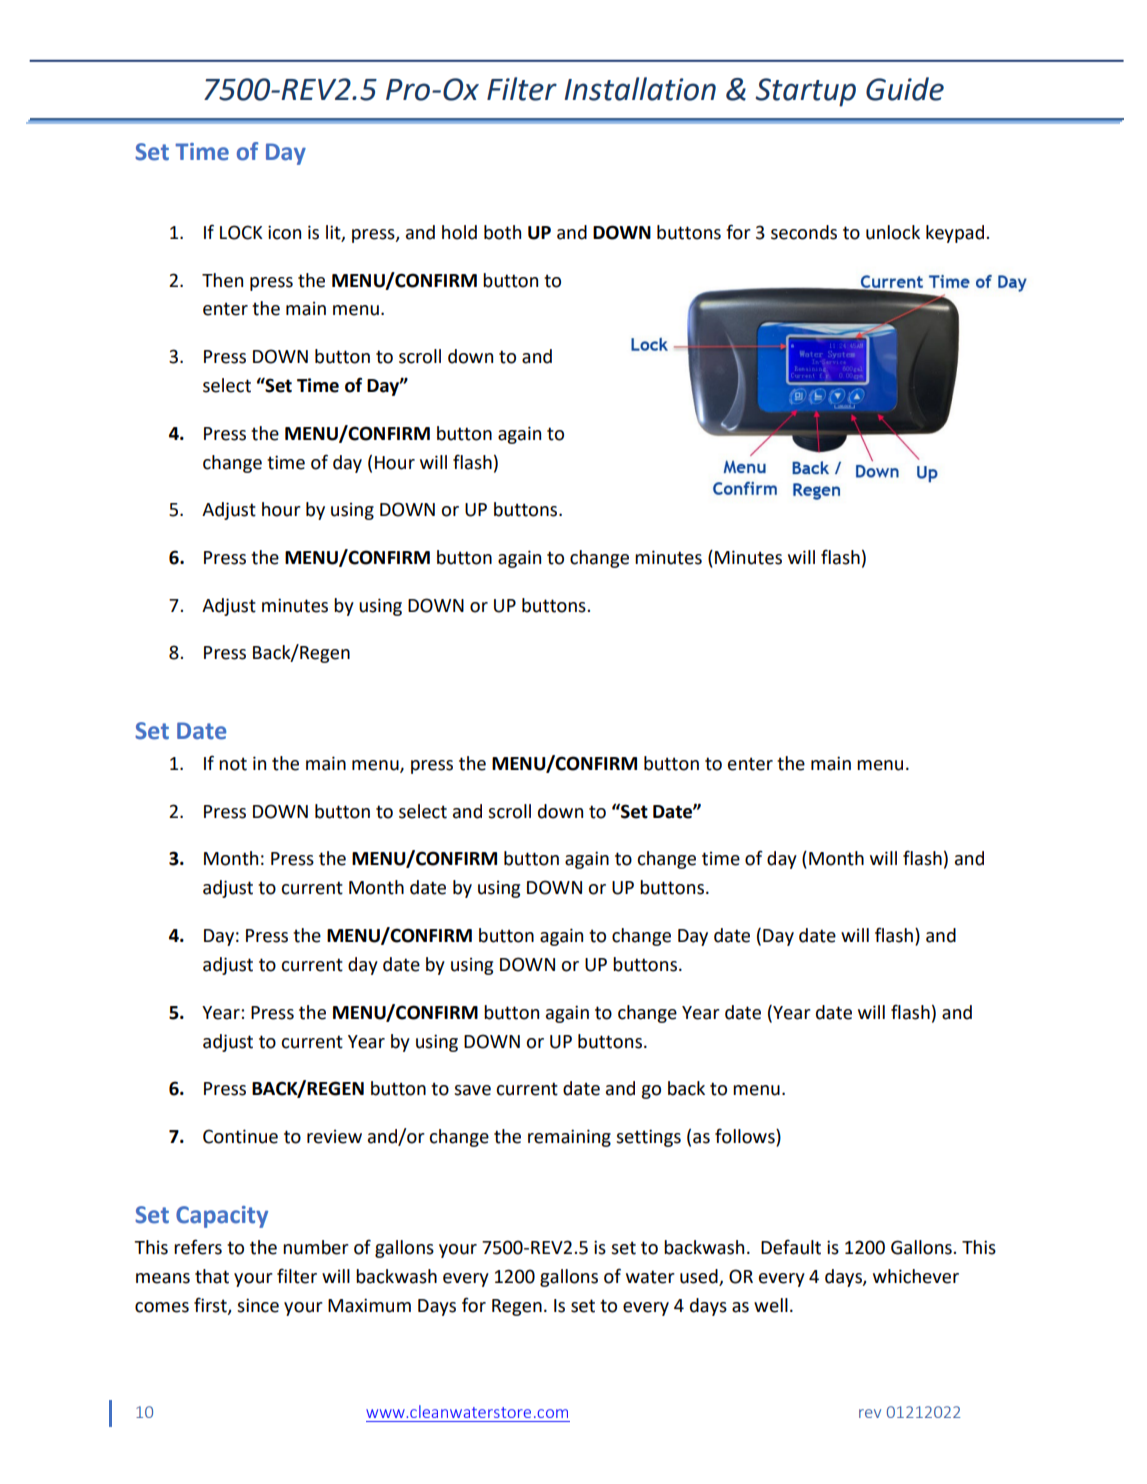 Image resolution: width=1147 pixels, height=1484 pixels. Describe the element at coordinates (746, 1137) in the screenshot. I see `follows` at that location.
